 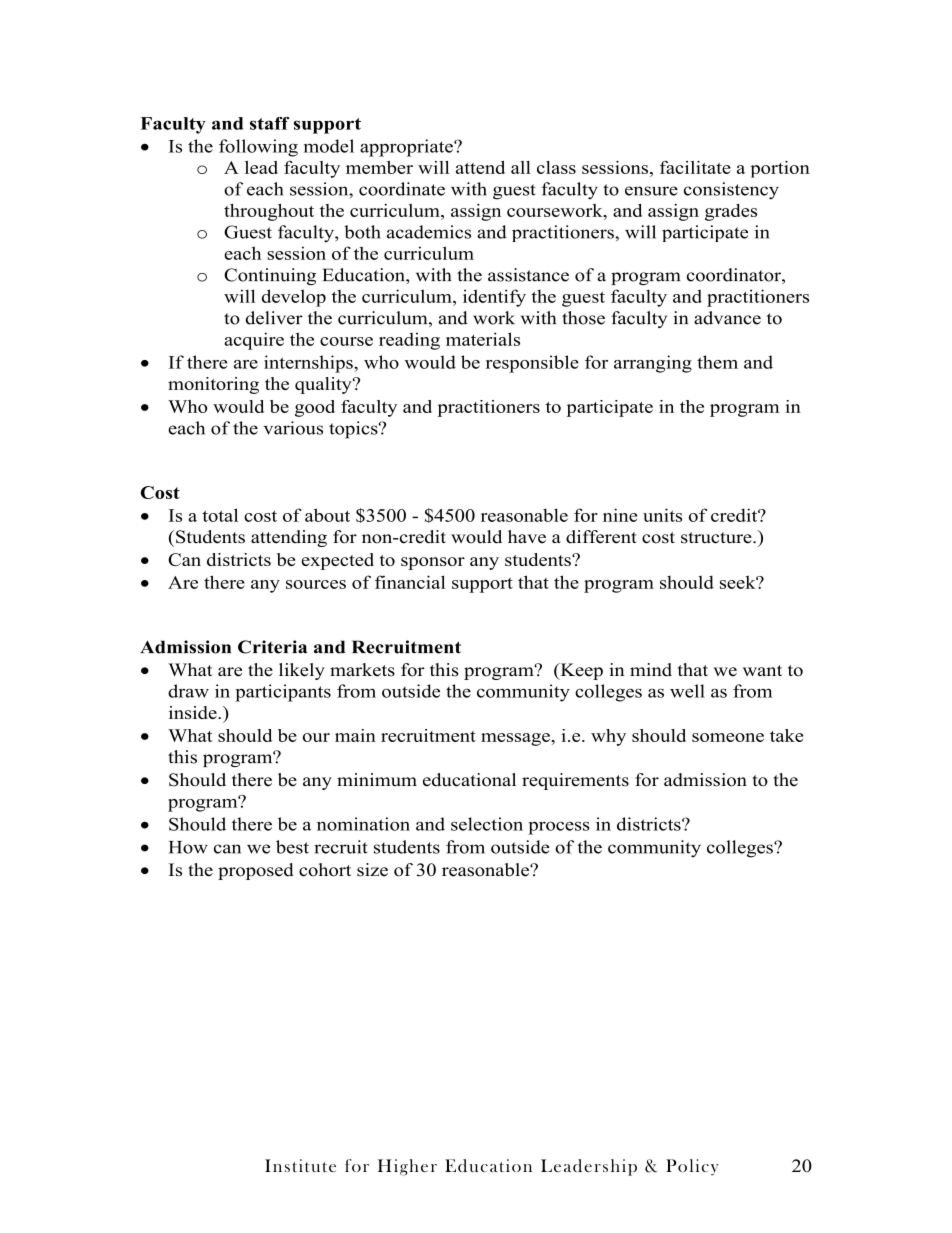 What do you see at coordinates (521, 167) in the image?
I see `all` at bounding box center [521, 167].
